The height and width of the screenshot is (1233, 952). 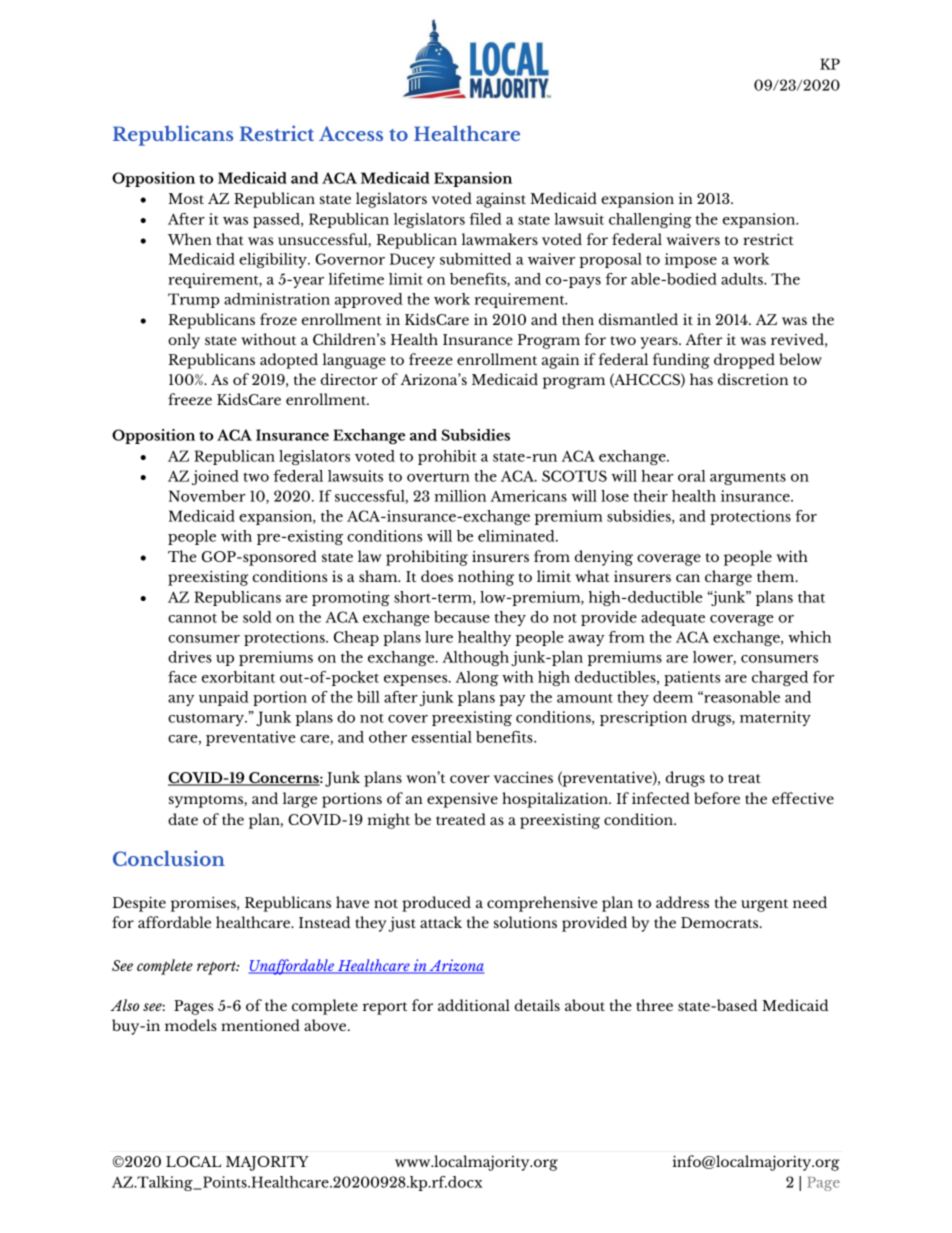 What do you see at coordinates (650, 220) in the screenshot?
I see `challenging` at bounding box center [650, 220].
